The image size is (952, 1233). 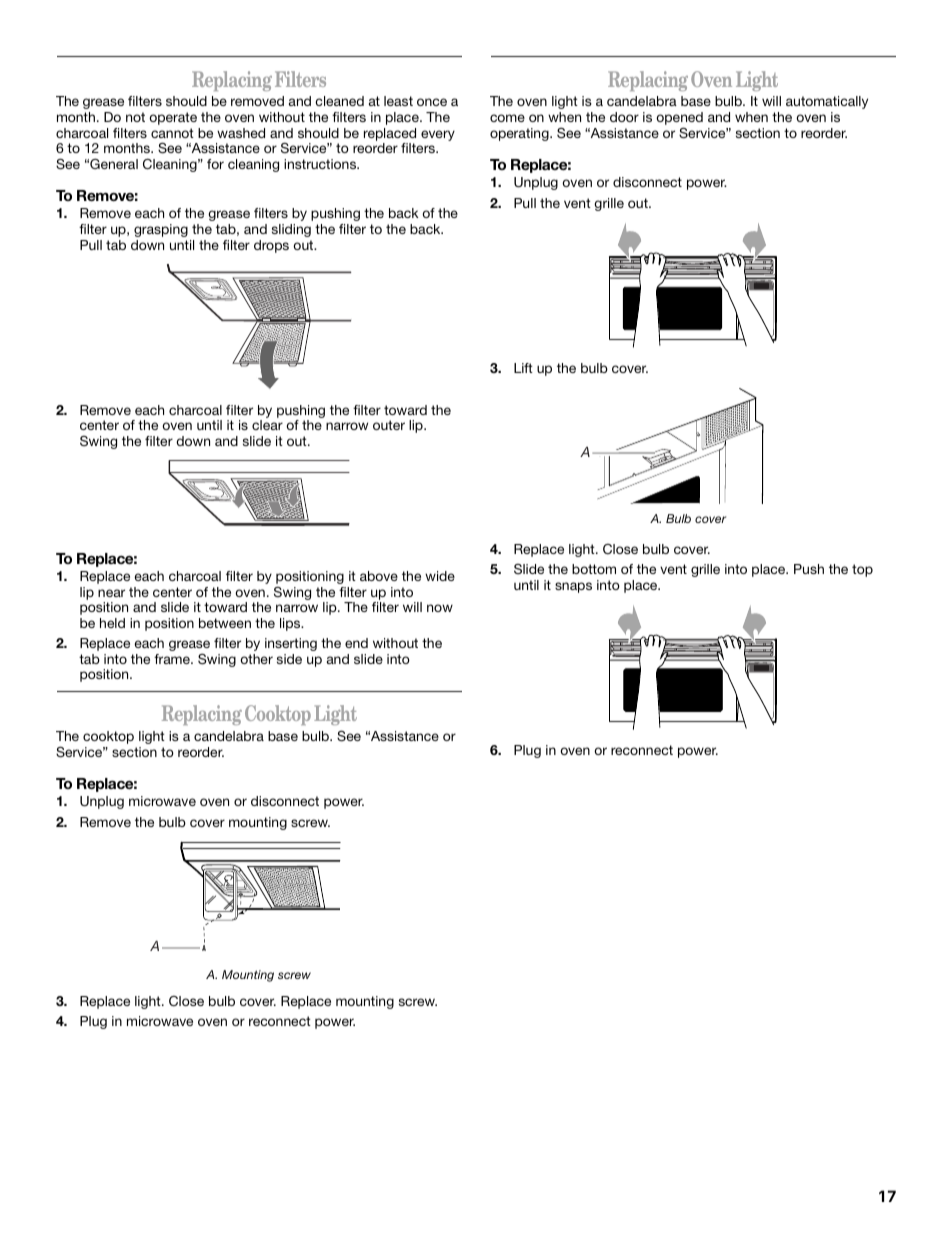 What do you see at coordinates (507, 118) in the screenshot?
I see `come` at bounding box center [507, 118].
